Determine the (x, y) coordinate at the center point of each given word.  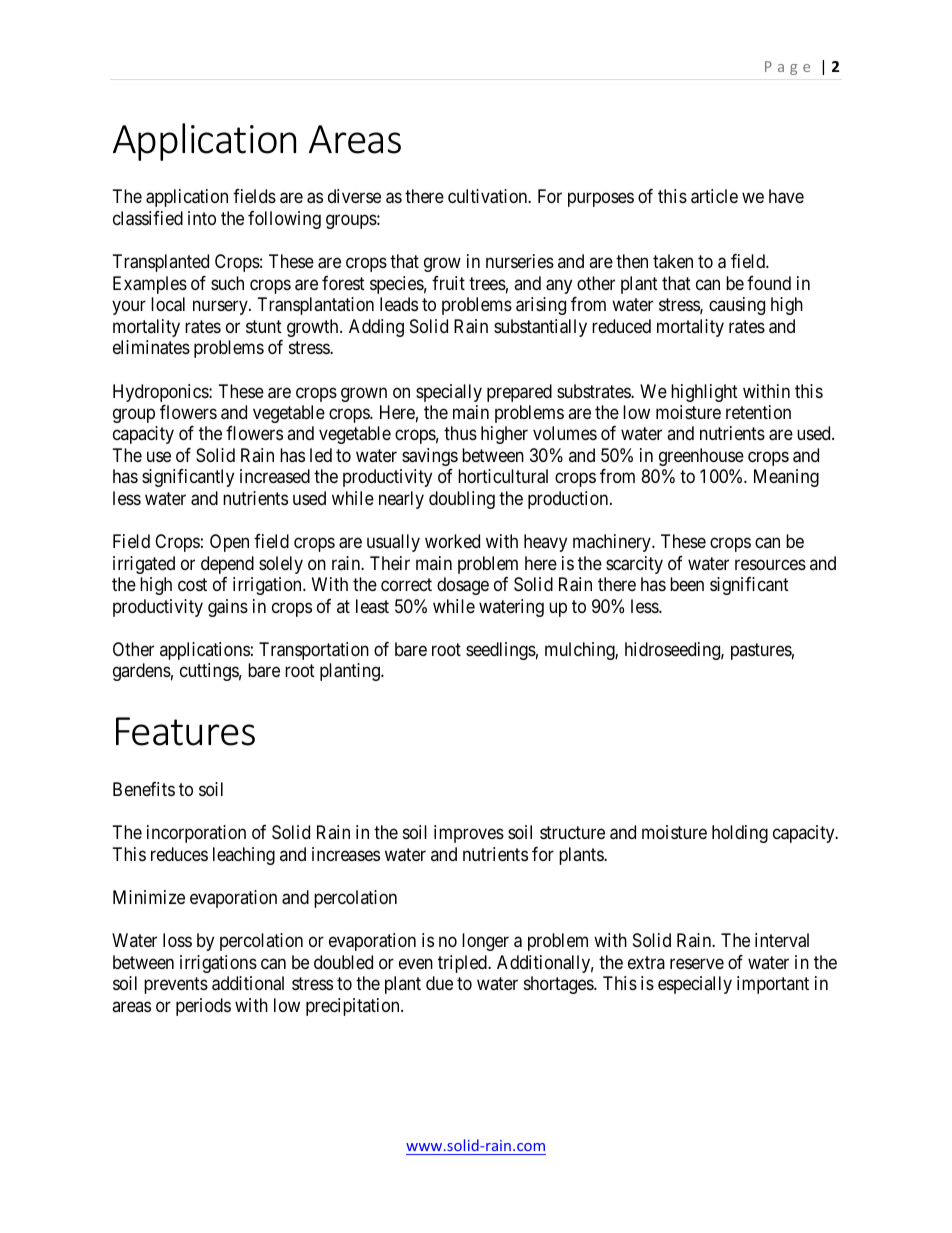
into (202, 218)
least (372, 606)
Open (229, 543)
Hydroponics (161, 393)
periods (203, 1007)
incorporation (196, 834)
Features (185, 731)
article (714, 196)
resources (770, 564)
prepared (519, 393)
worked (452, 541)
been (687, 584)
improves (469, 834)
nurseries (520, 261)
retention (758, 412)
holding (740, 834)
